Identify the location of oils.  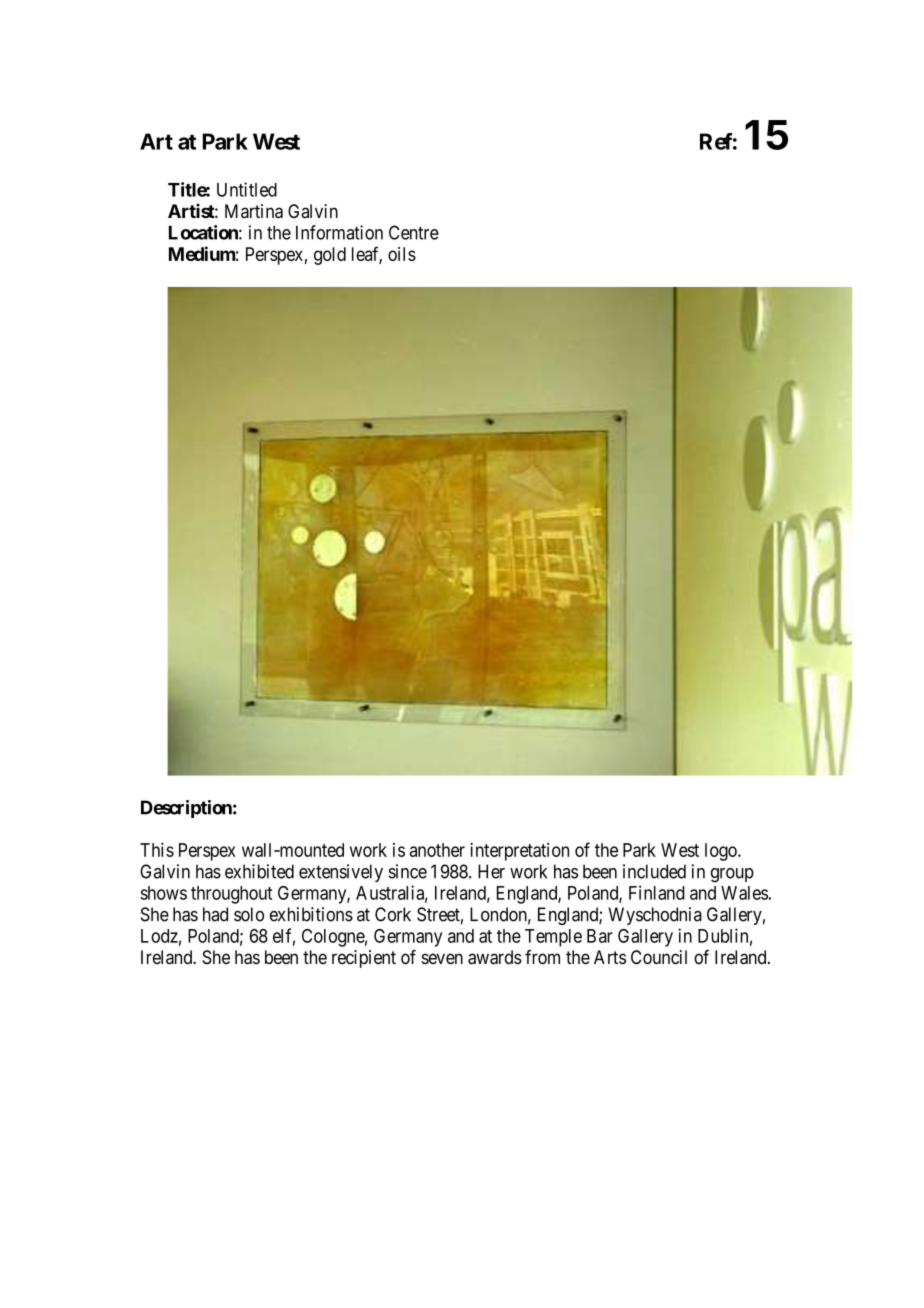
(402, 254).
